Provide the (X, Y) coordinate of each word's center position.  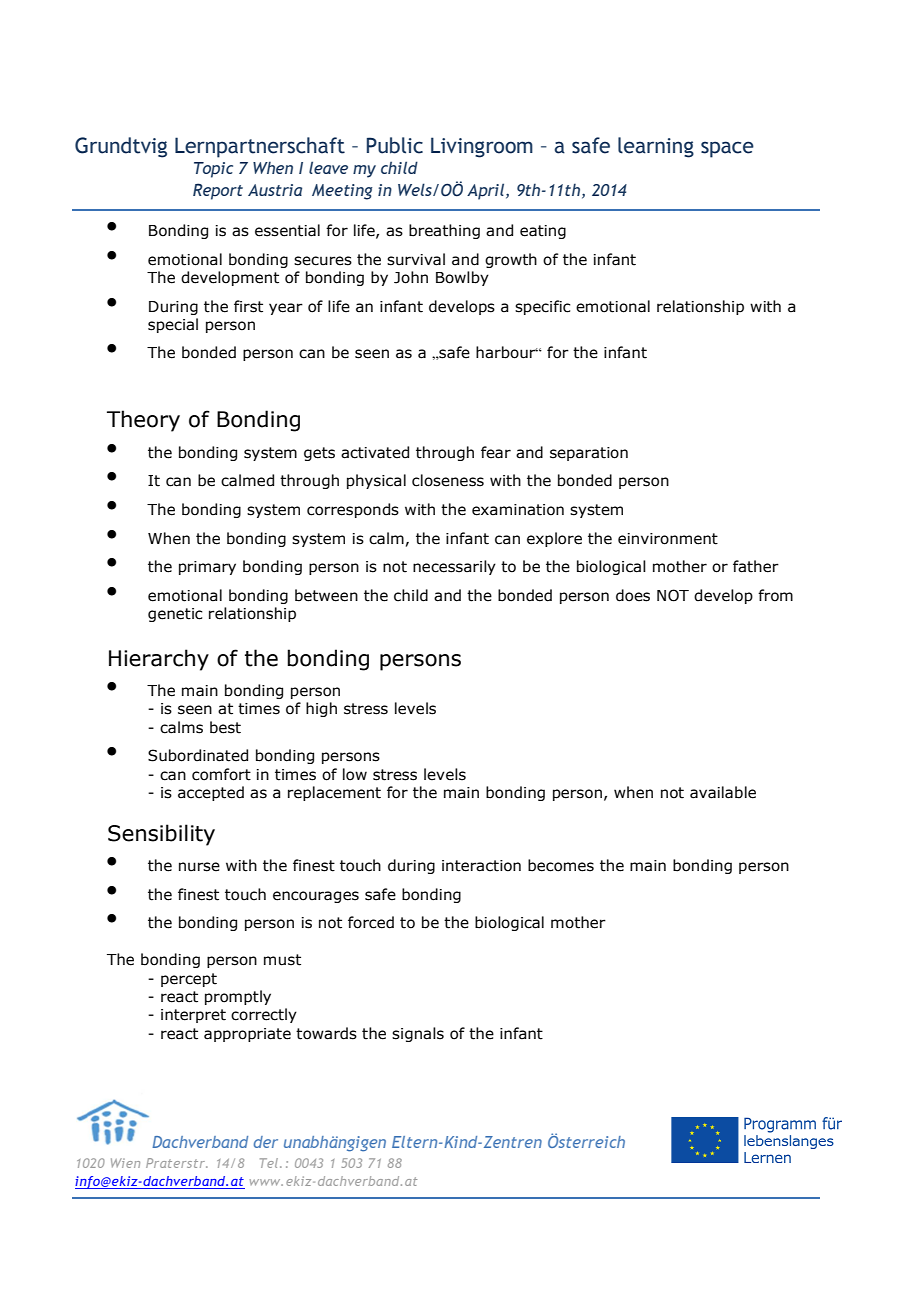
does (633, 595)
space (727, 149)
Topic (213, 170)
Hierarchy (159, 660)
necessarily (454, 567)
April (487, 191)
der (266, 1142)
